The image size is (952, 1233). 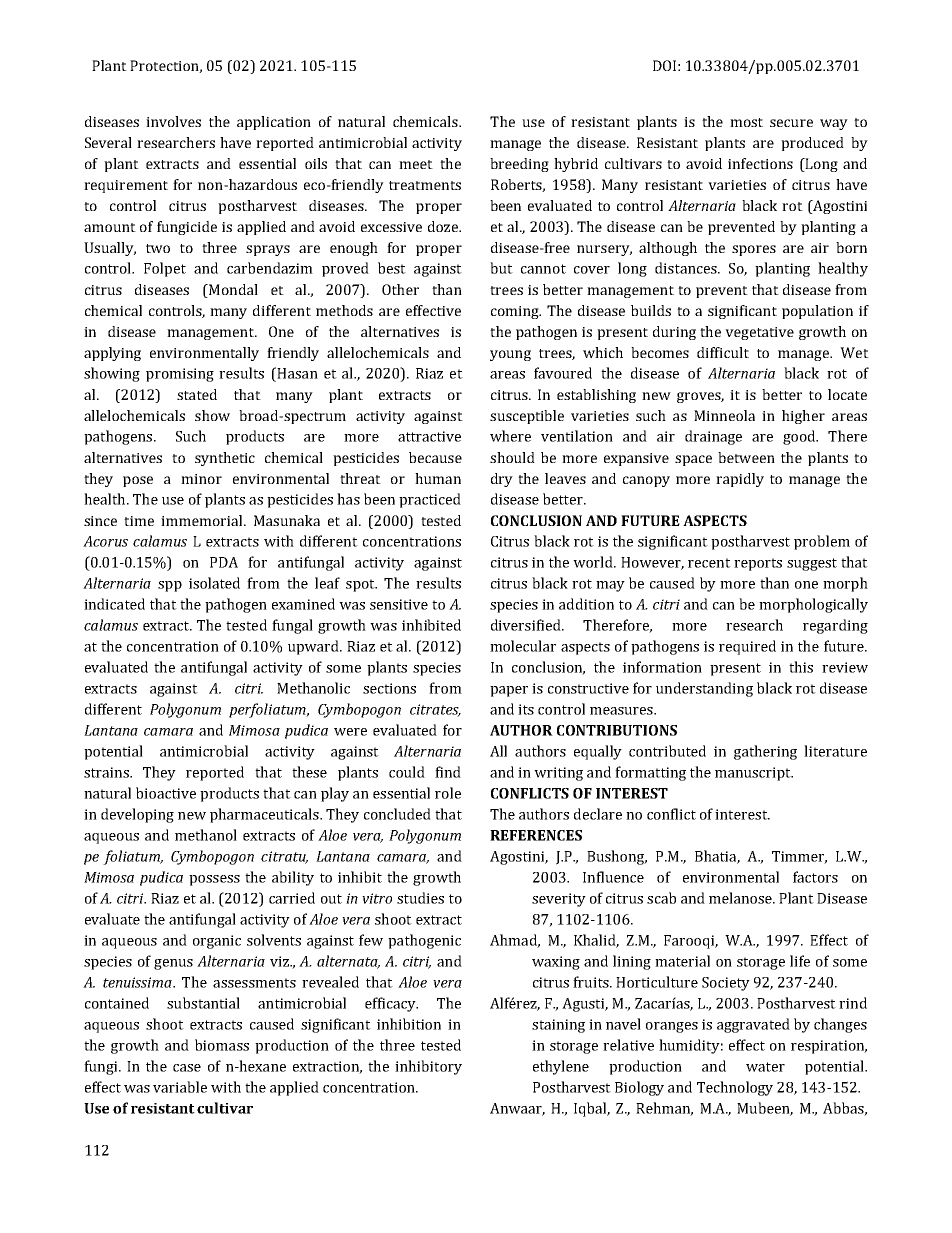 I want to click on reports, so click(x=758, y=564).
